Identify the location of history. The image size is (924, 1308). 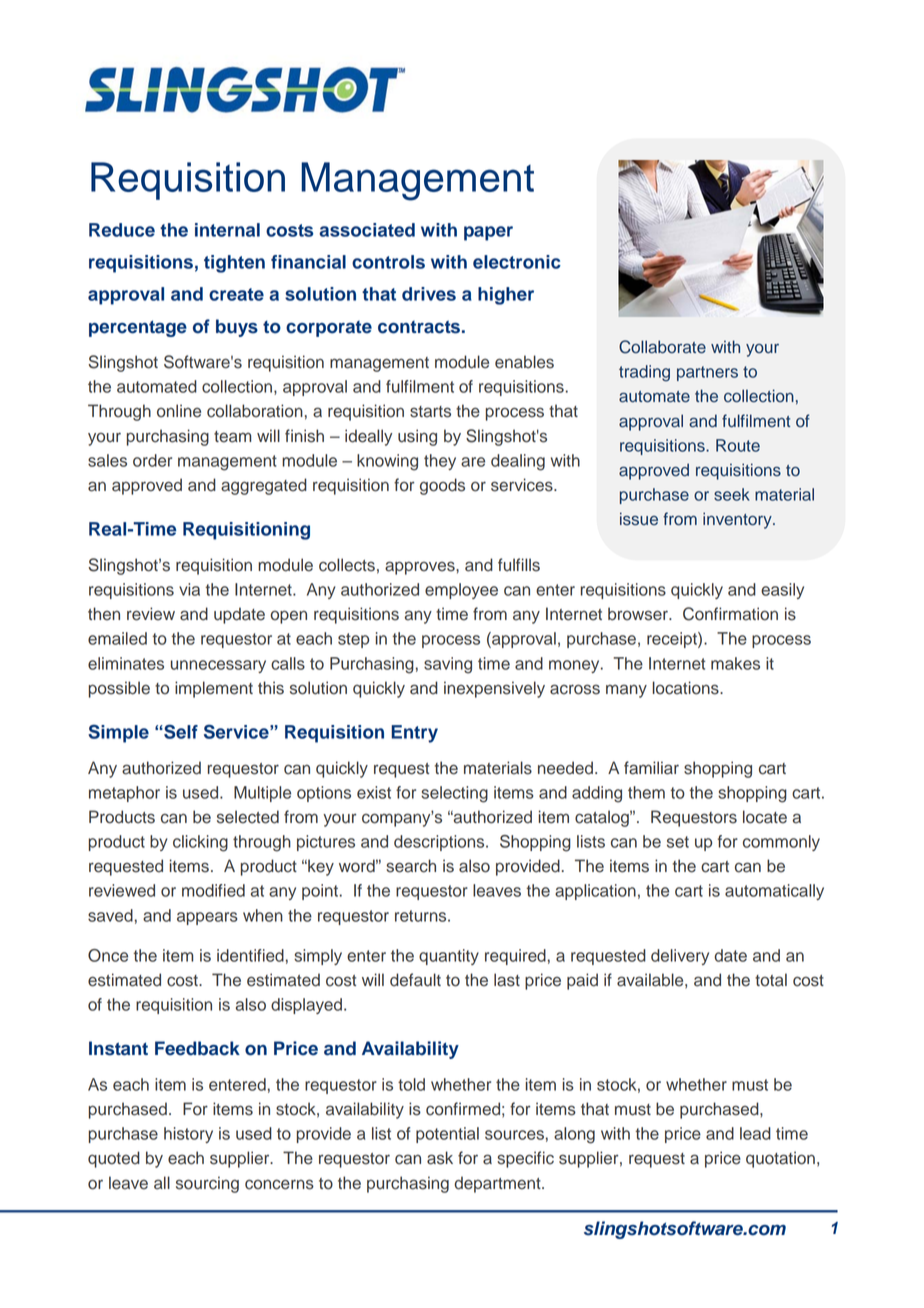
(188, 1135).
